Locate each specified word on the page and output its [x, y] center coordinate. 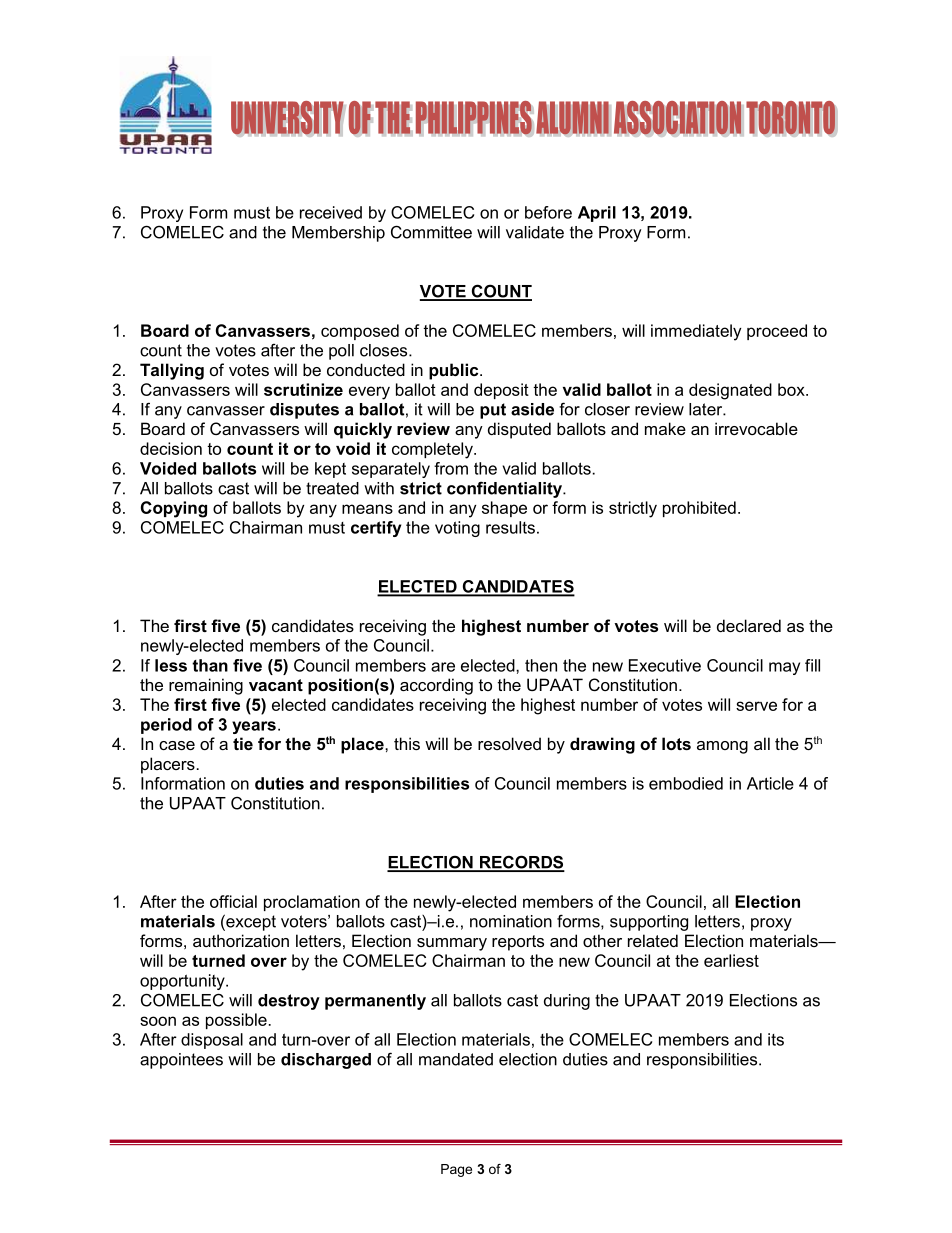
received [331, 212]
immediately [696, 332]
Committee [431, 232]
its [776, 1039]
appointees [181, 1061]
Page [456, 1170]
